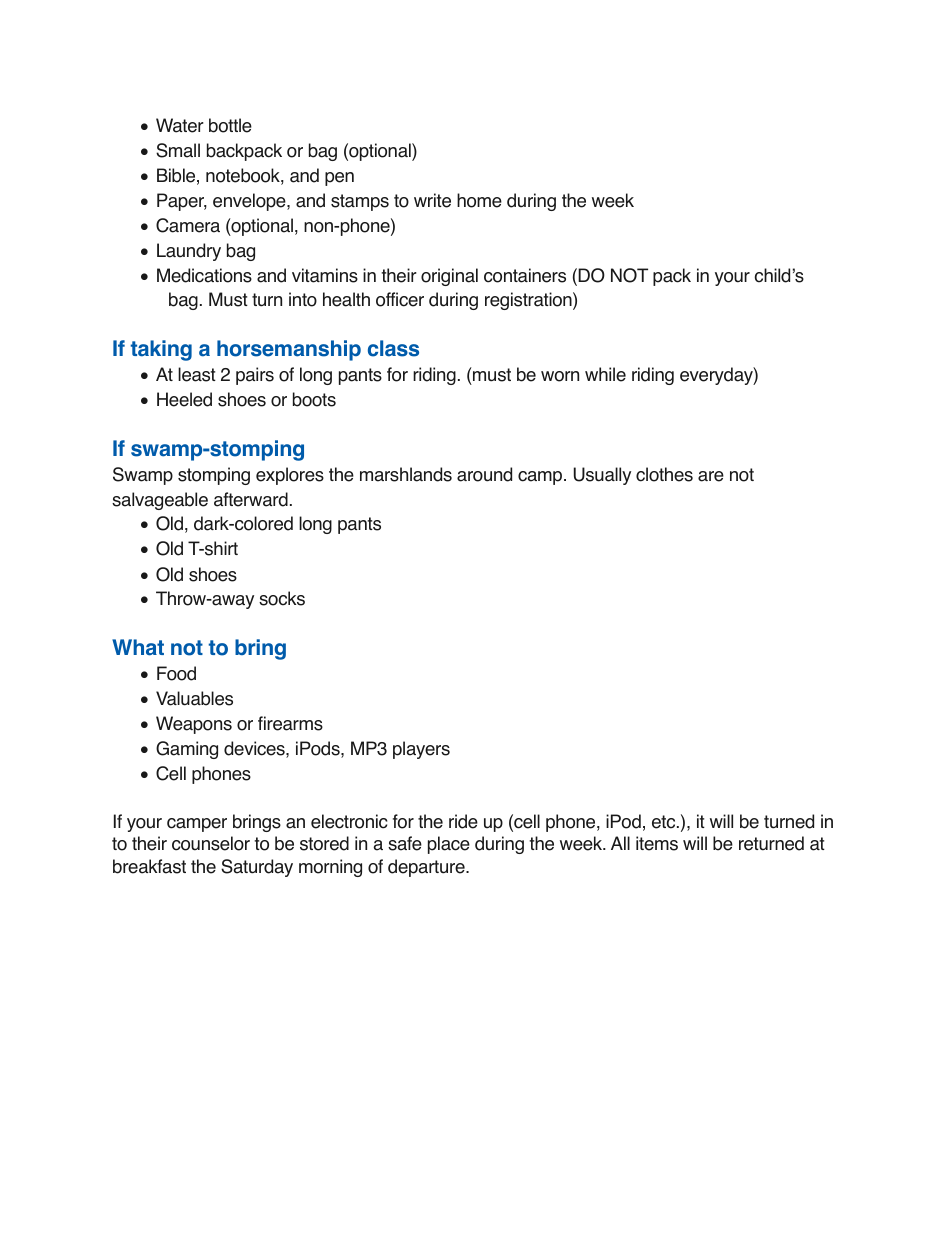 This screenshot has height=1233, width=952. Describe the element at coordinates (405, 843) in the screenshot. I see `safe` at that location.
